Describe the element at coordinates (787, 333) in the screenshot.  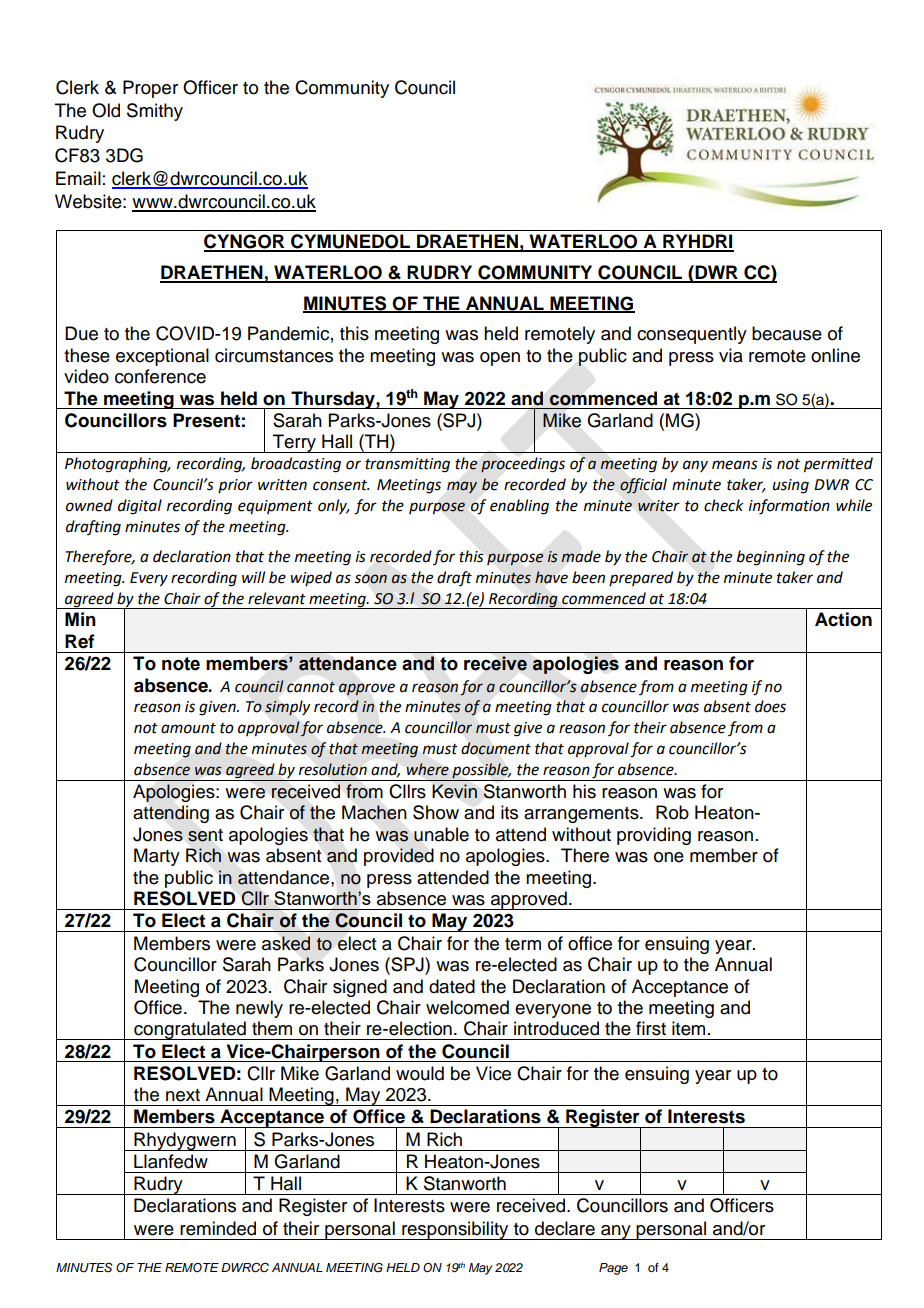
I see `because` at that location.
